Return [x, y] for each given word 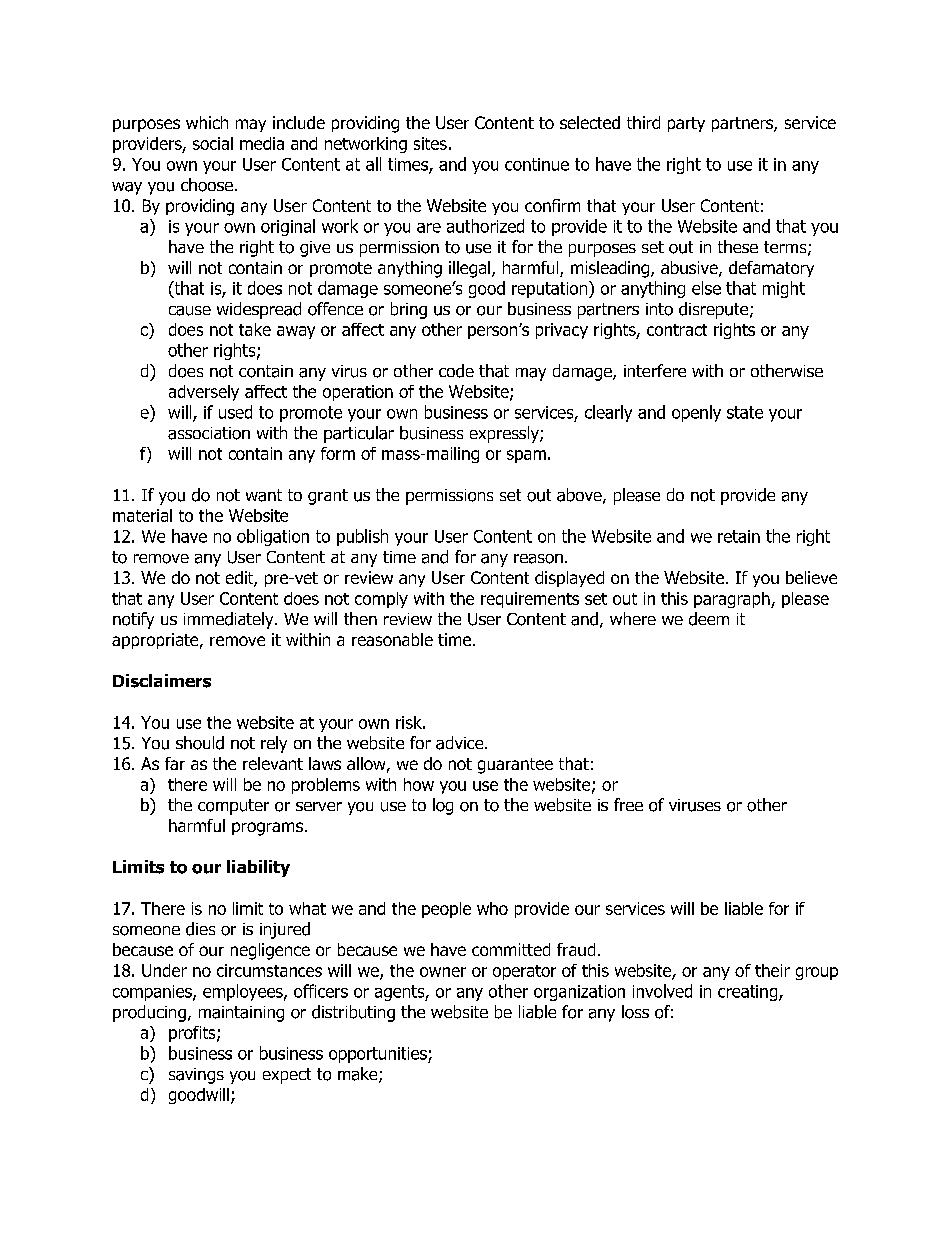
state [745, 412]
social [213, 143]
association [209, 433]
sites [430, 143]
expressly [505, 434]
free [628, 804]
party [686, 124]
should [200, 743]
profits [193, 1034]
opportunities [379, 1055]
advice [461, 743]
